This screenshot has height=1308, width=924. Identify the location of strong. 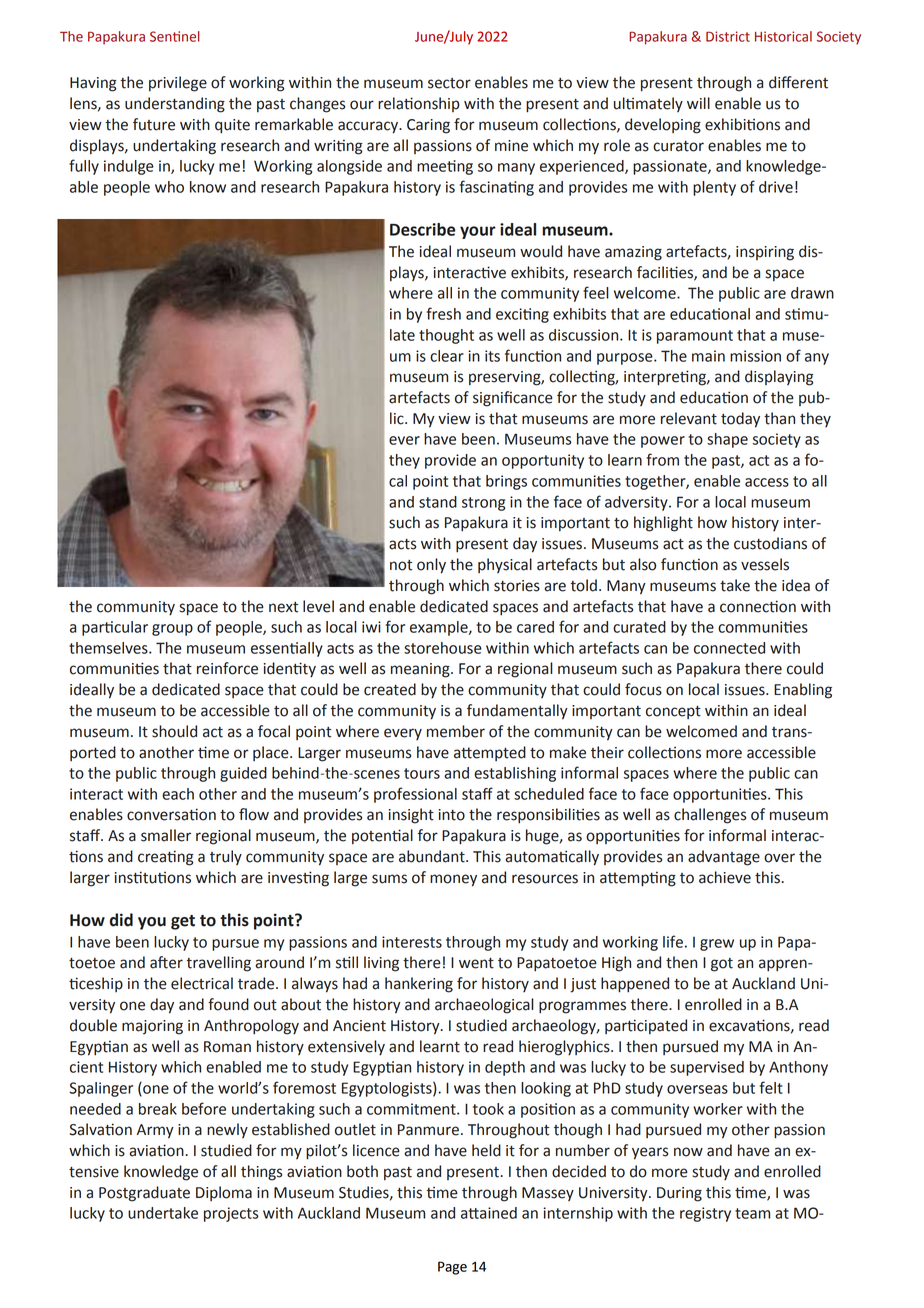
(483, 504).
